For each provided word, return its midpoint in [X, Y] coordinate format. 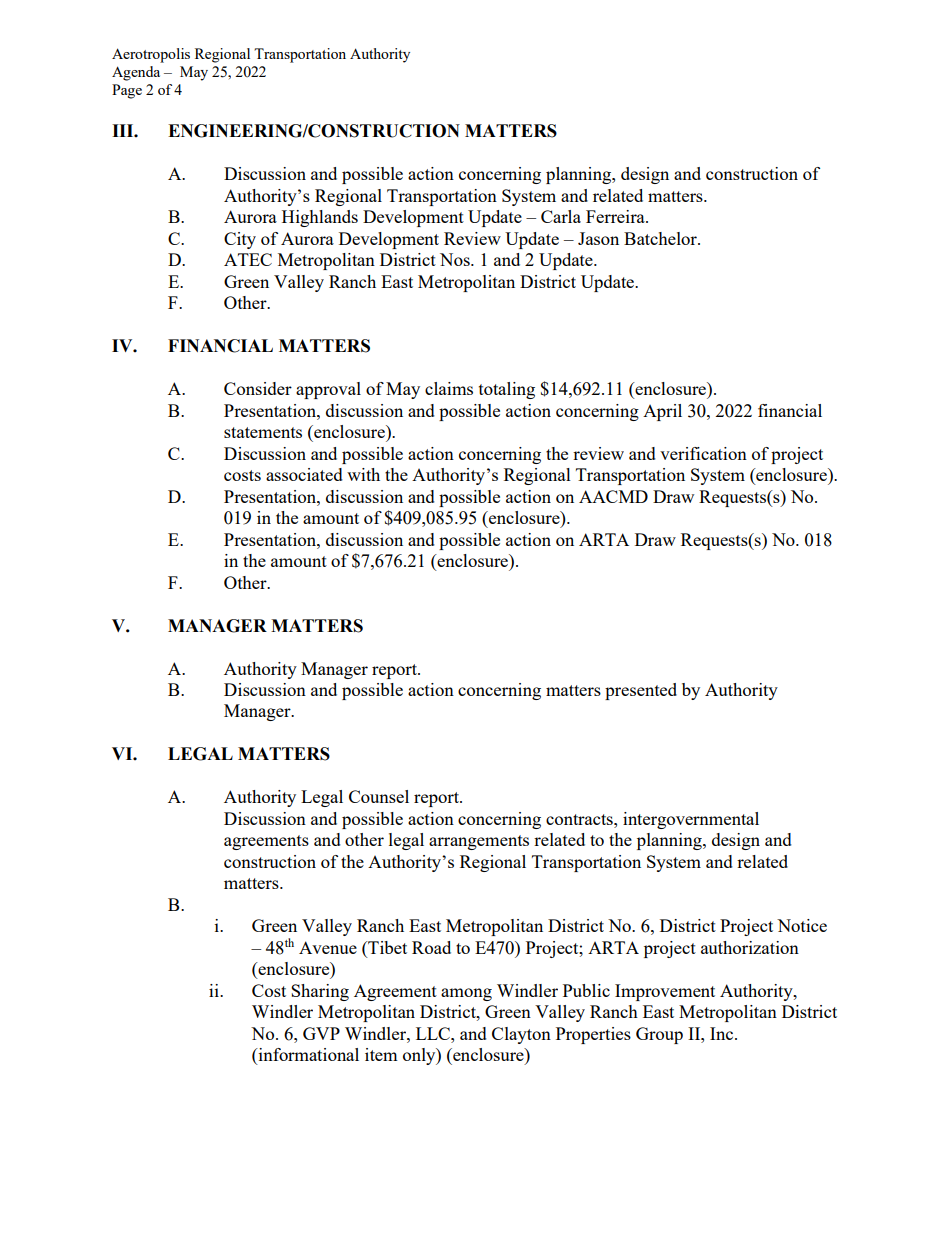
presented [641, 691]
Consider [258, 388]
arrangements [479, 842]
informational [307, 1056]
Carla [561, 216]
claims [449, 388]
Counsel [379, 796]
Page [127, 91]
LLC [434, 1033]
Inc [723, 1033]
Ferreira [616, 216]
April [662, 412]
